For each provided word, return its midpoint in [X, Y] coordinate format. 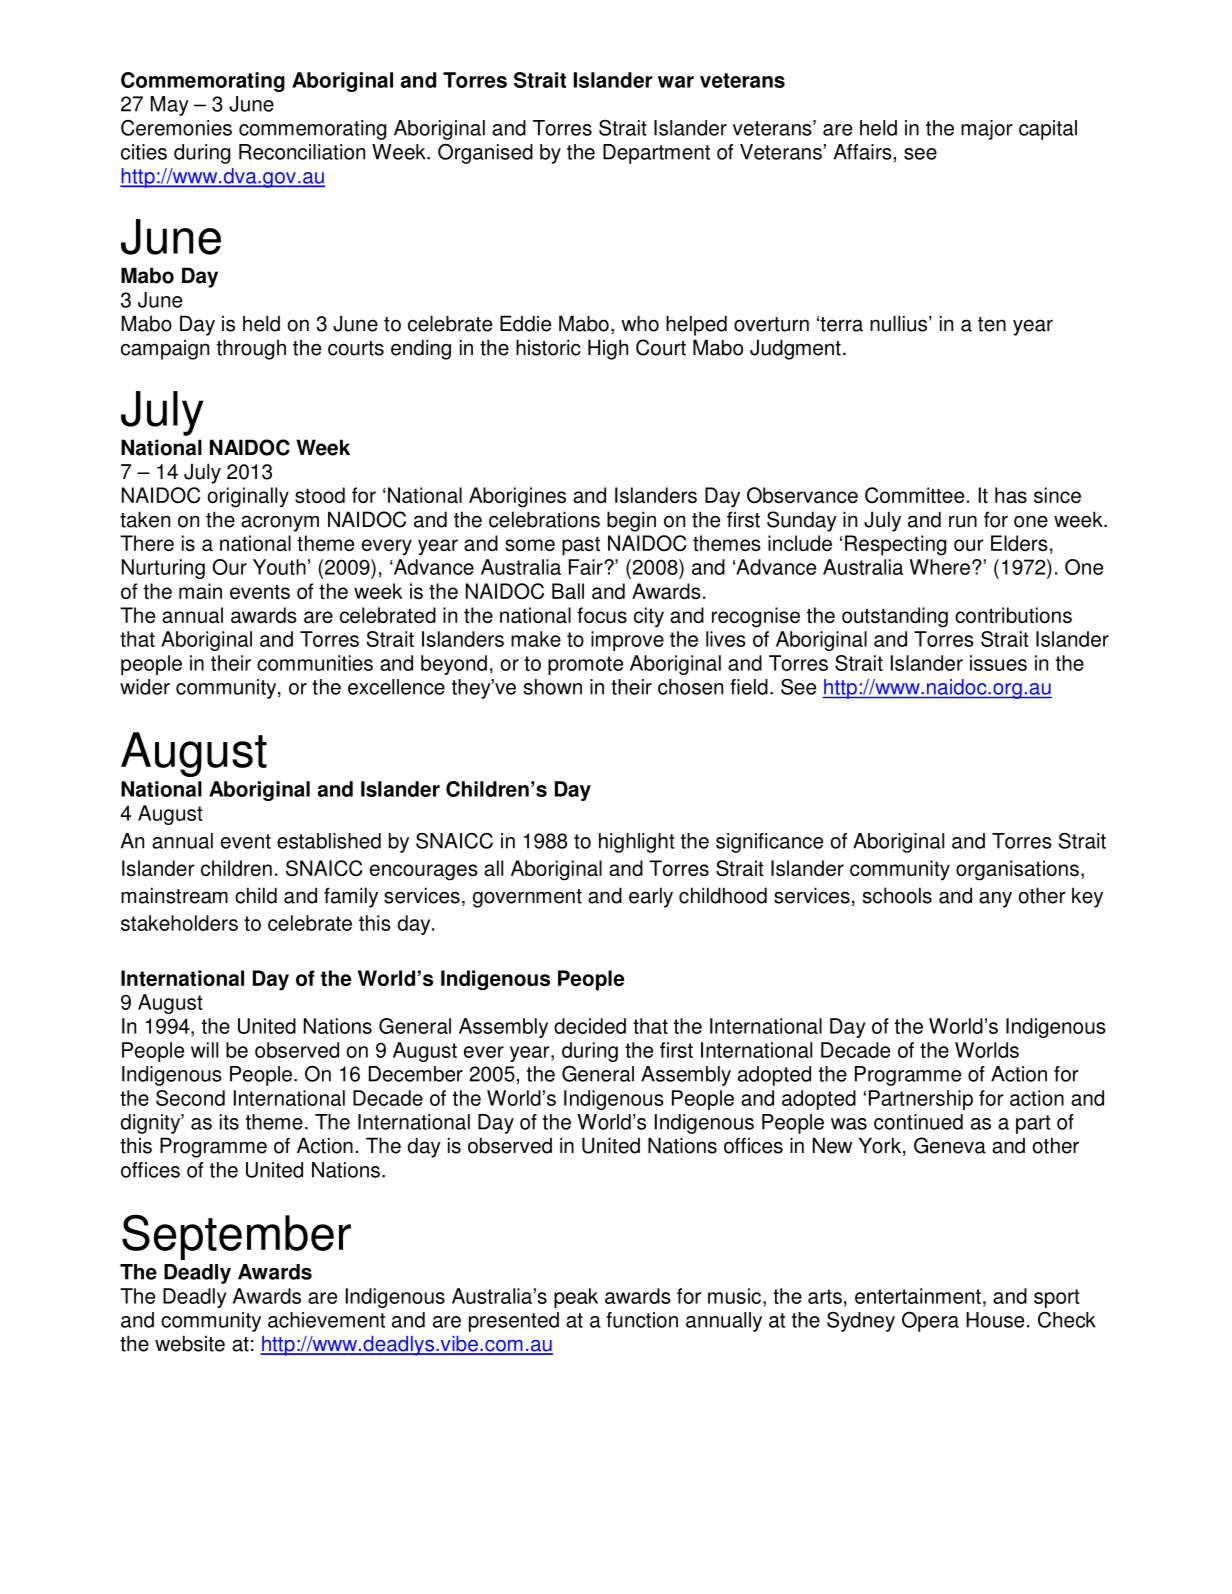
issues [998, 663]
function [642, 1320]
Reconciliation [302, 152]
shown [552, 687]
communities [315, 663]
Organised [485, 153]
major [986, 130]
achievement [326, 1320]
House [995, 1320]
